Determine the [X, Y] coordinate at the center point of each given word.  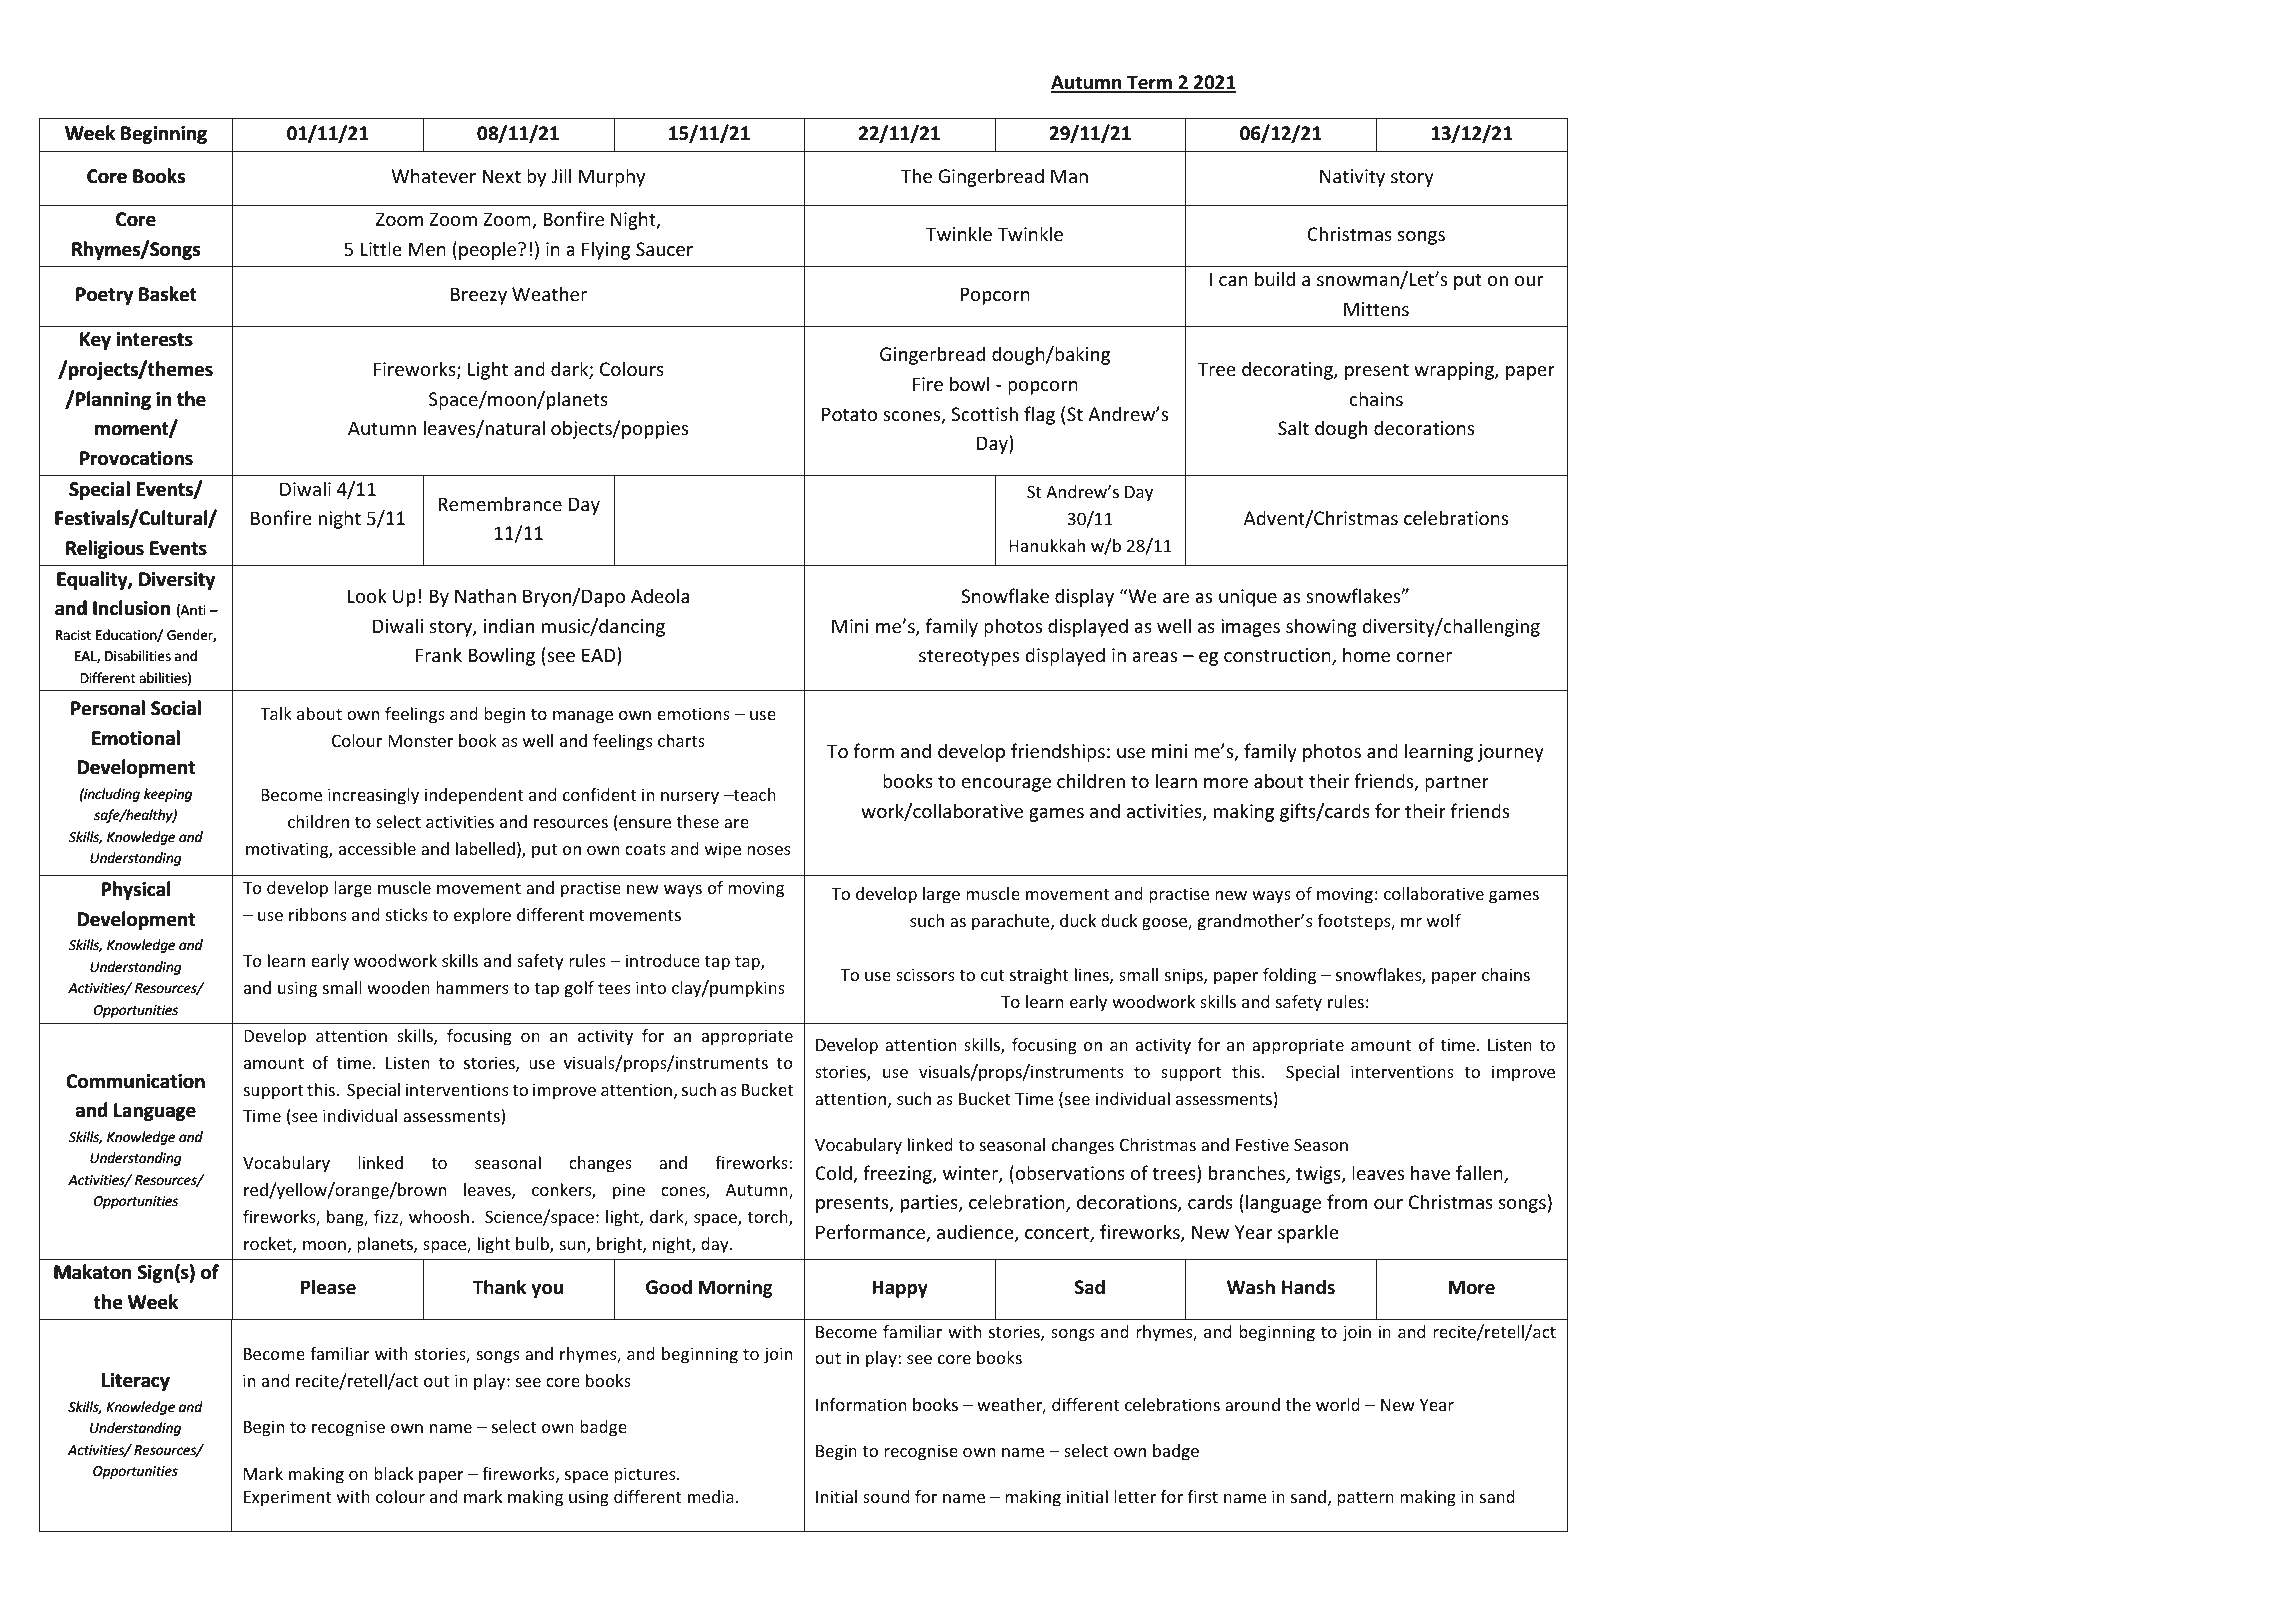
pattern [1365, 1499]
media [711, 1496]
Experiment [287, 1498]
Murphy [612, 177]
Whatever [433, 175]
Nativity [1352, 178]
